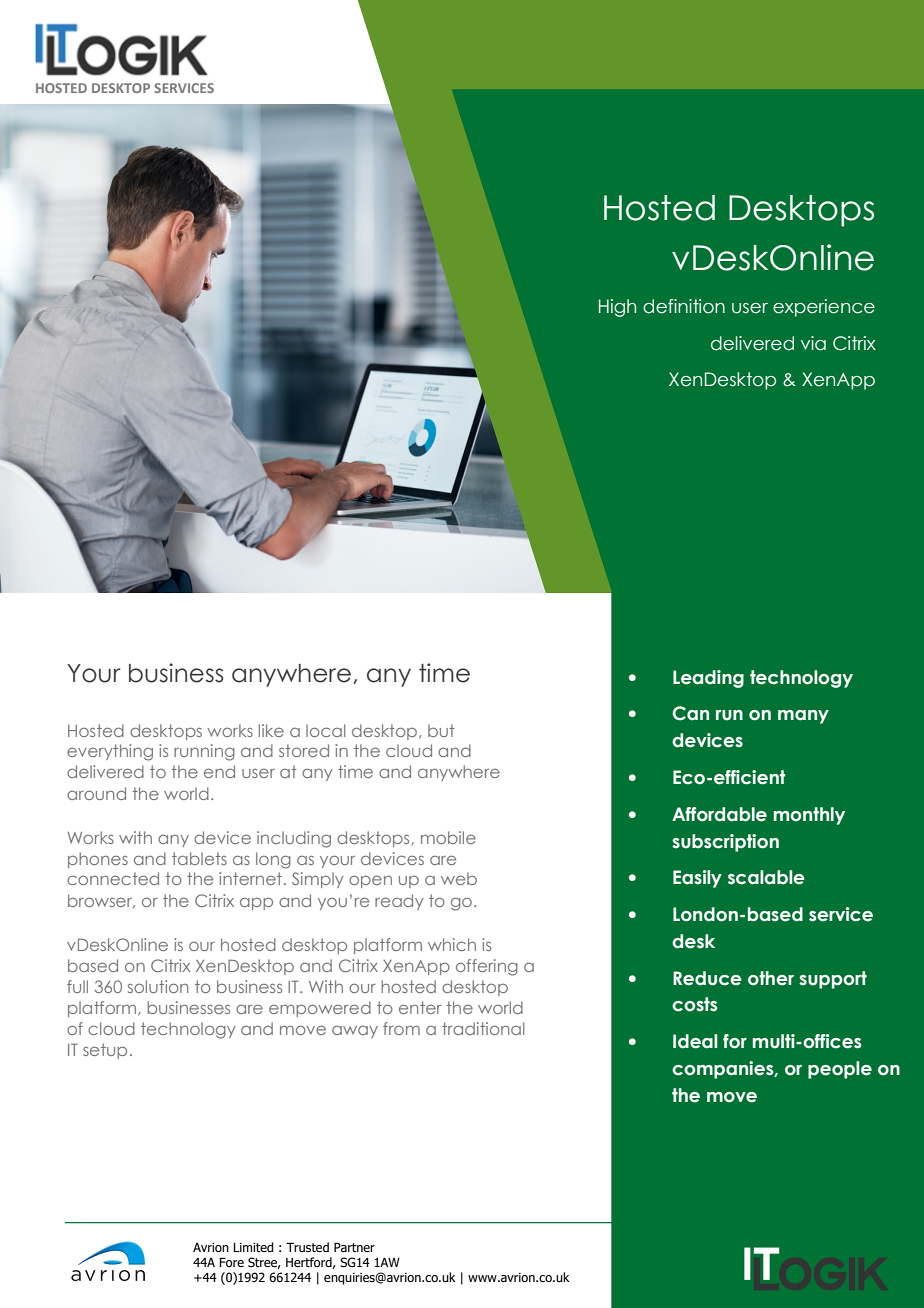 This screenshot has height=1308, width=924. Describe the element at coordinates (813, 343) in the screenshot. I see `via` at that location.
